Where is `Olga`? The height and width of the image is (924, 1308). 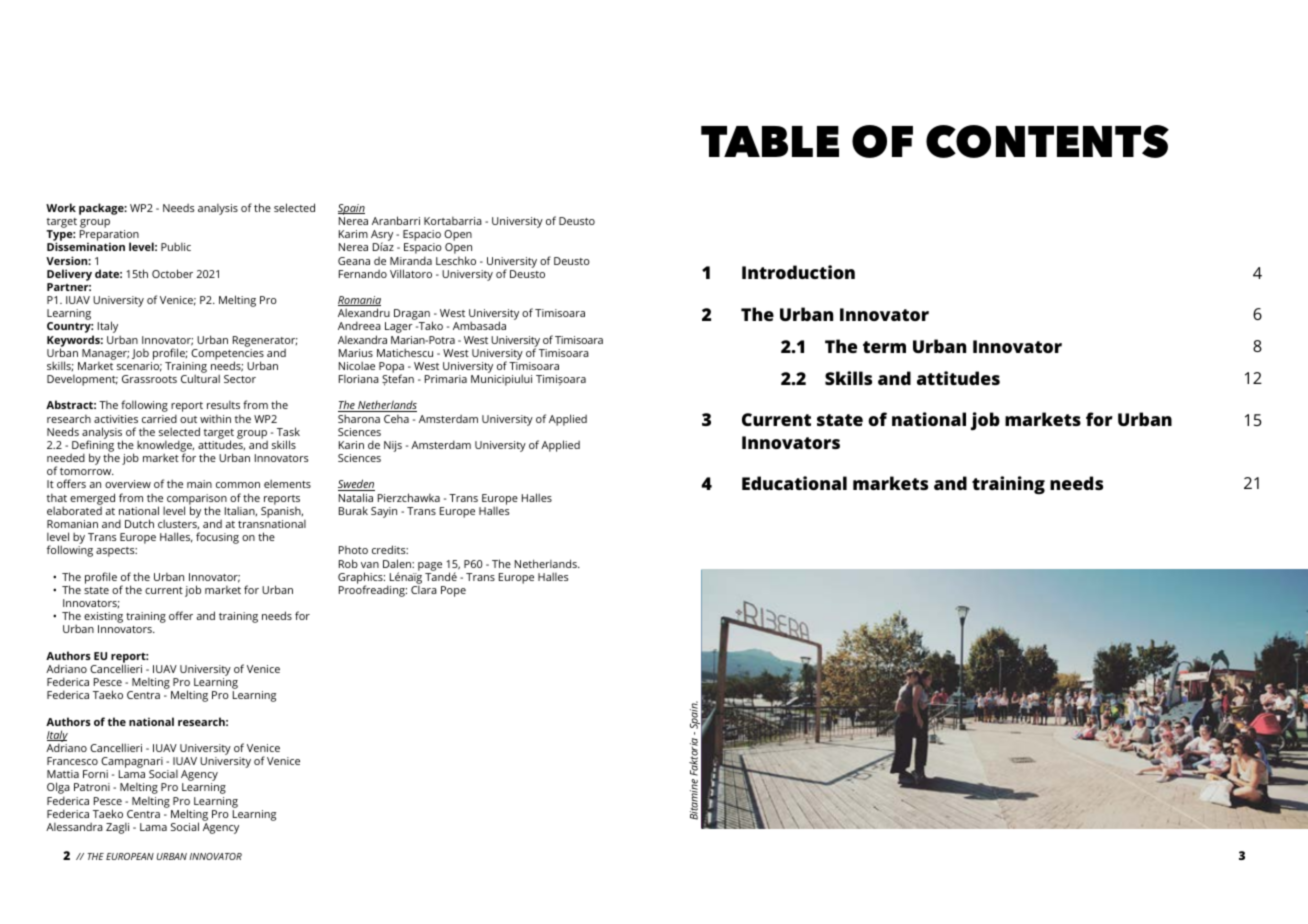 Olga is located at coordinates (58, 789).
